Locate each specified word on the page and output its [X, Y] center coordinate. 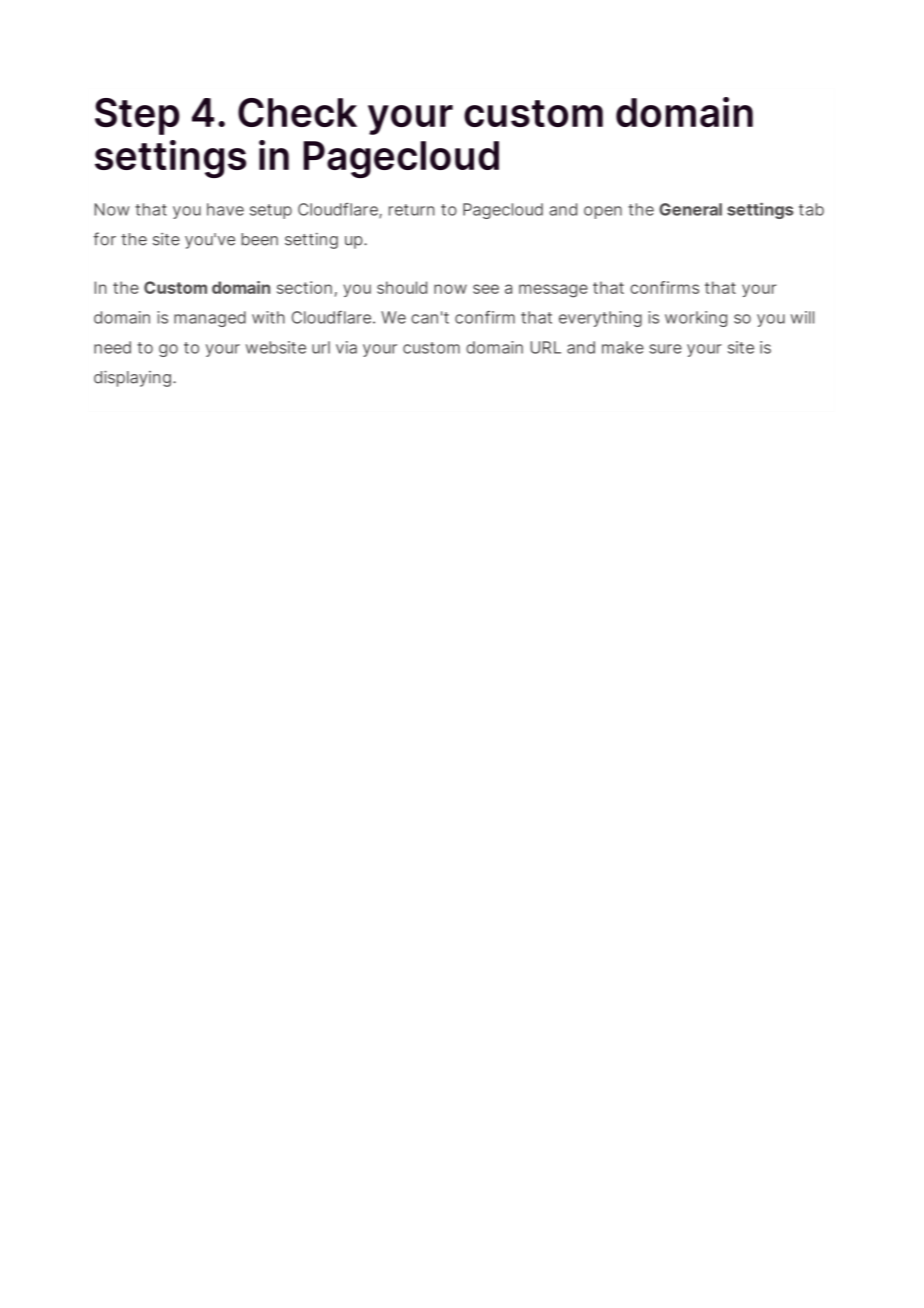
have [225, 209]
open [603, 212]
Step [137, 116]
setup [271, 211]
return [411, 210]
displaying [132, 378]
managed [210, 319]
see [486, 289]
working [696, 319]
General [690, 209]
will [802, 317]
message [553, 291]
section [304, 287]
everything [600, 319]
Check [297, 112]
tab [811, 209]
